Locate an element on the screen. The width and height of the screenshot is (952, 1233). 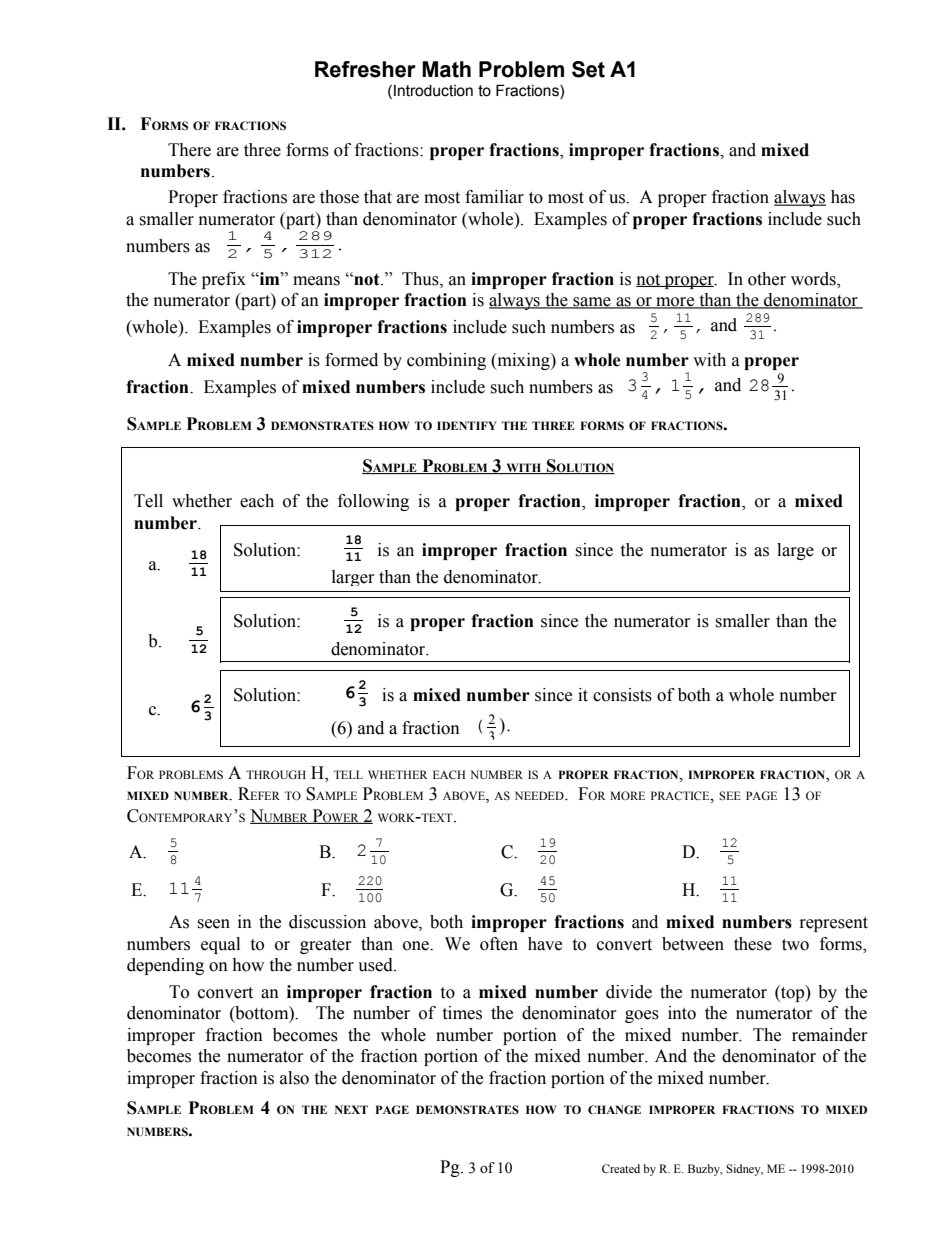
IDENTIFY is located at coordinates (467, 425).
